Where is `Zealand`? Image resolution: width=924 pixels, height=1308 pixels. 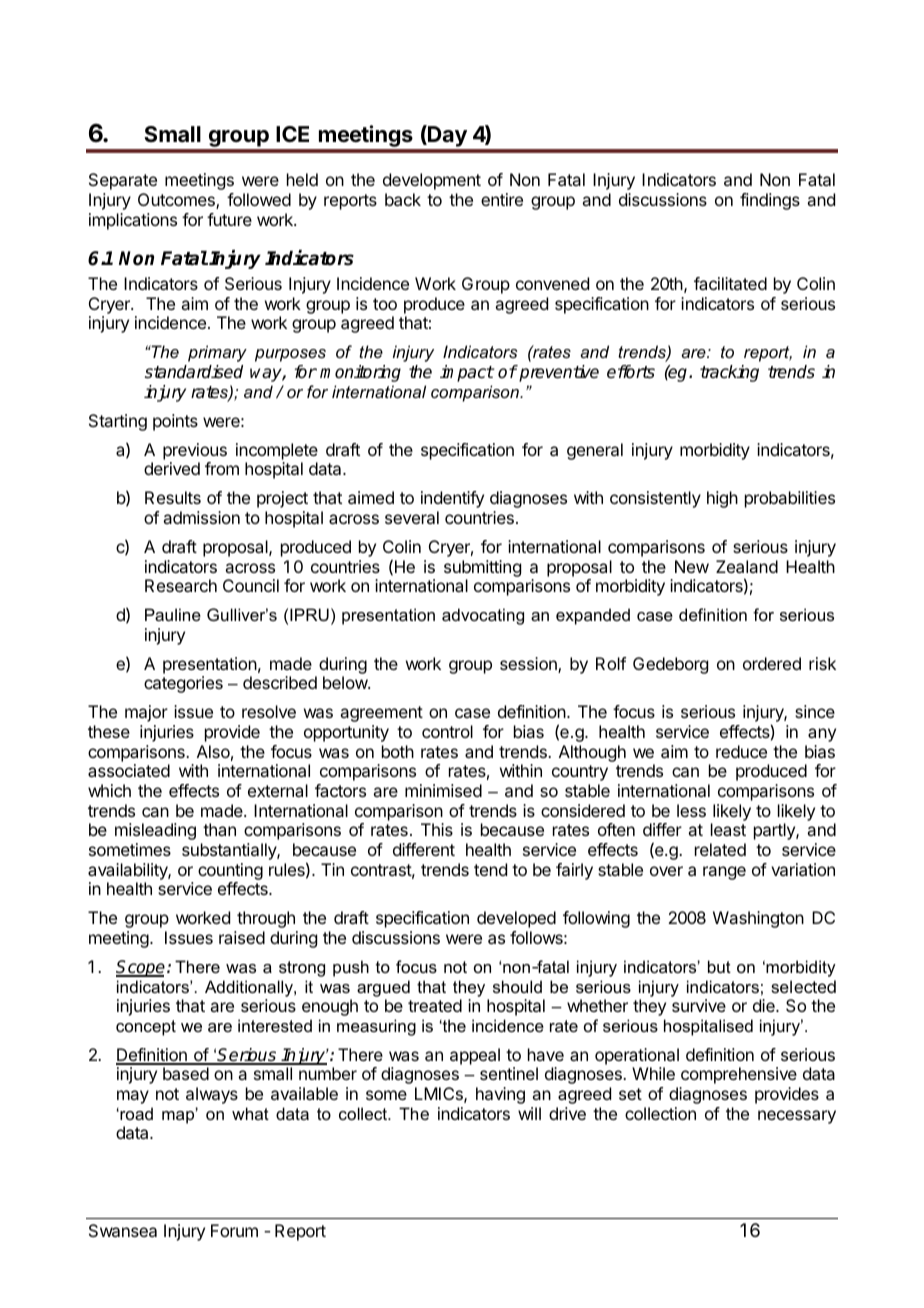 Zealand is located at coordinates (747, 566).
